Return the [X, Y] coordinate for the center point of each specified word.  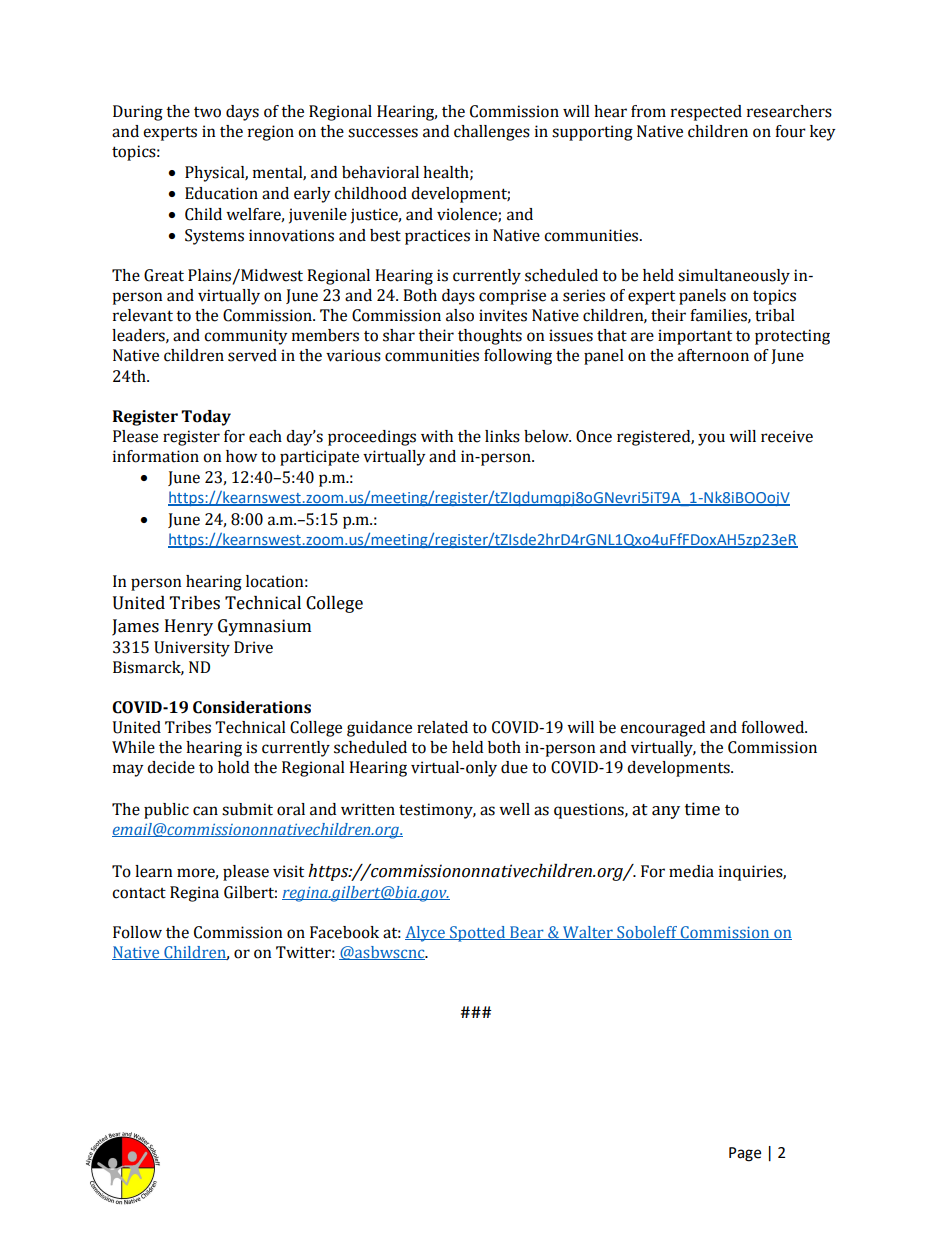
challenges [492, 133]
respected [706, 113]
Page [745, 1154]
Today [206, 418]
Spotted [477, 934]
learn [154, 871]
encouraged [662, 729]
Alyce [426, 934]
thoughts [490, 337]
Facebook [344, 932]
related [442, 727]
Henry [189, 627]
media [691, 871]
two [207, 112]
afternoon [713, 355]
